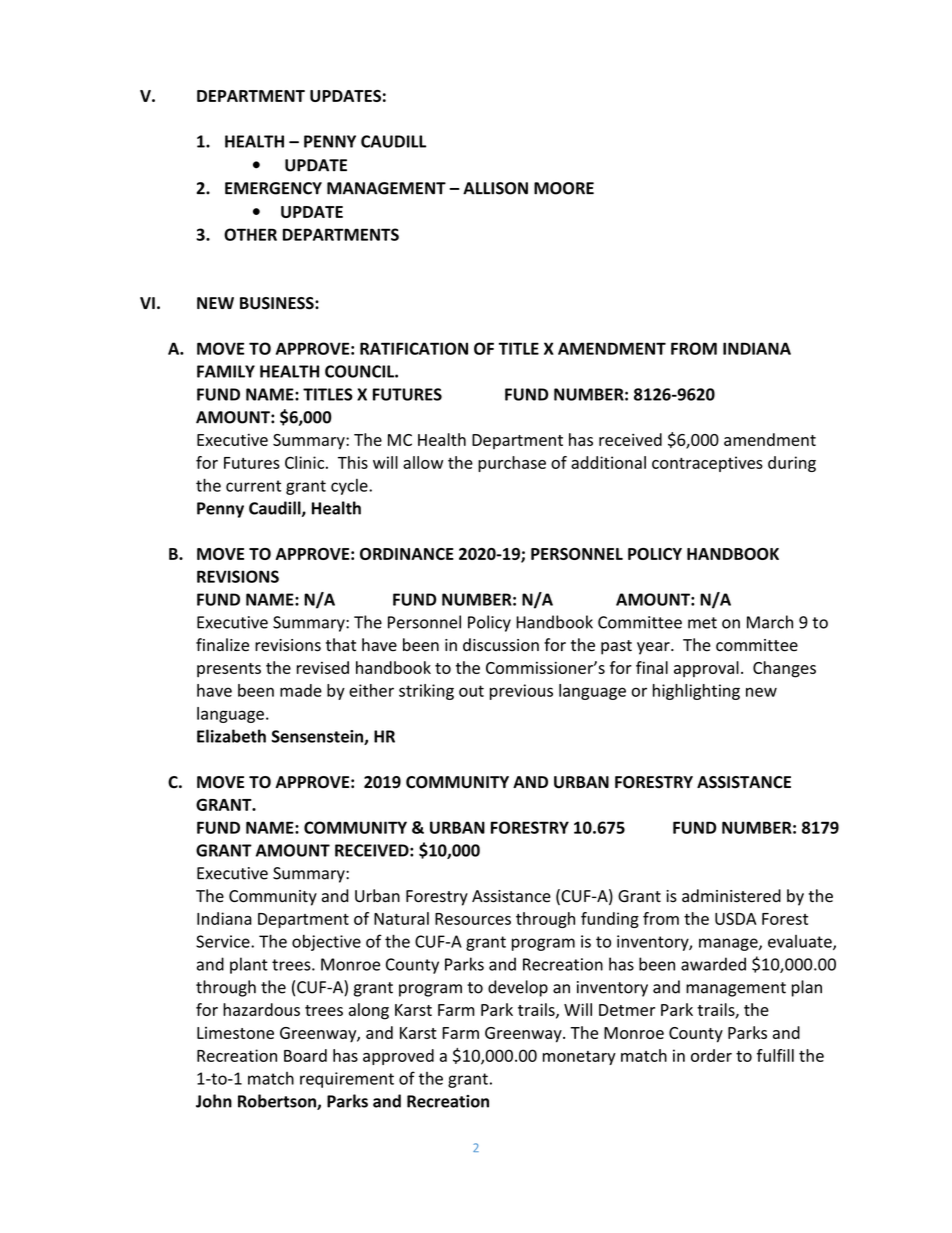  Describe the element at coordinates (273, 188) in the image. I see `EMERGENCY` at that location.
